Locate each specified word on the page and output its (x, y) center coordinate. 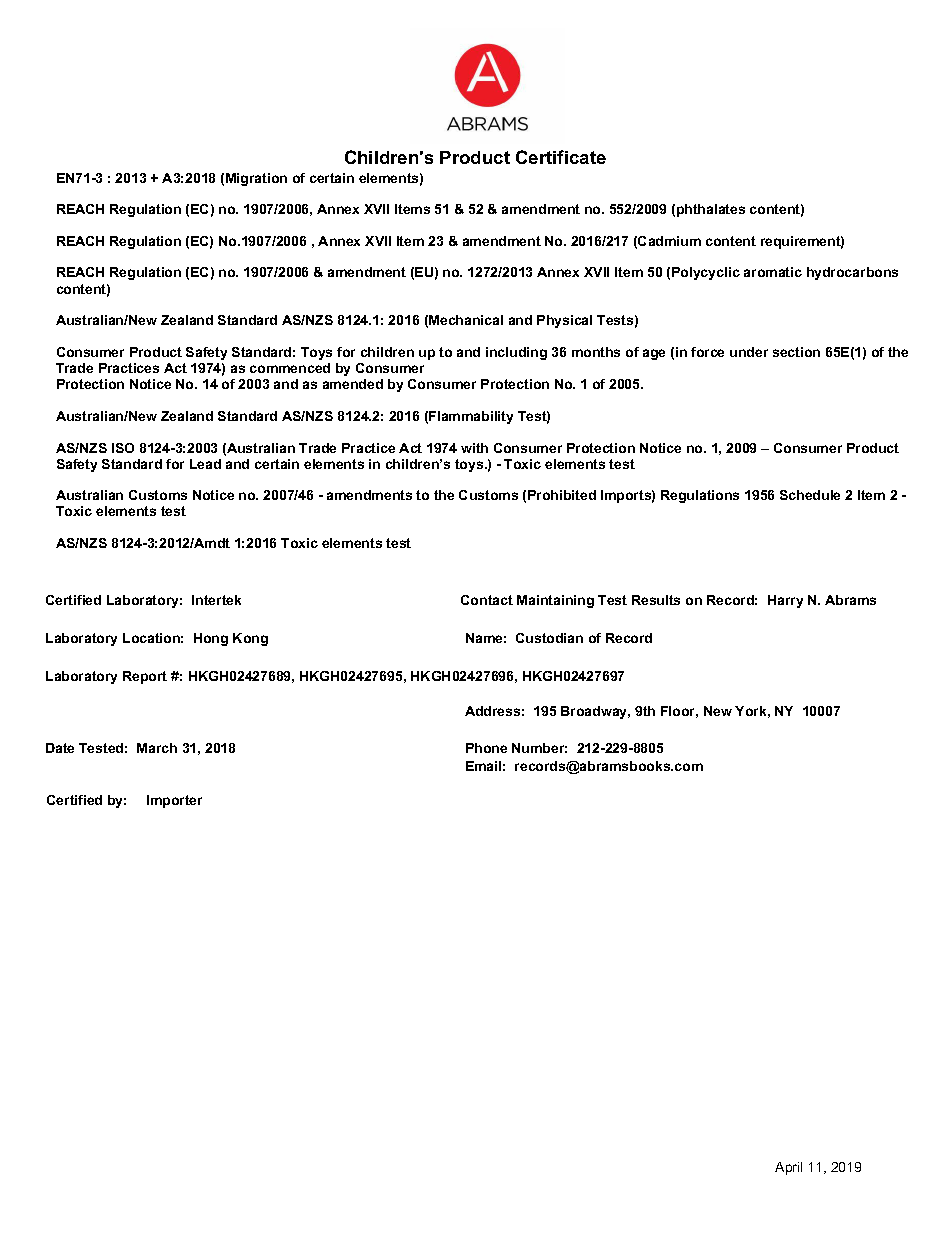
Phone (486, 748)
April (788, 1168)
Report (145, 677)
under (749, 352)
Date (60, 748)
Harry (785, 601)
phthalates (711, 210)
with (474, 448)
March (157, 748)
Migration (256, 179)
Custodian (549, 638)
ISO (123, 448)
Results (656, 600)
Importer (174, 801)
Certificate (561, 157)
